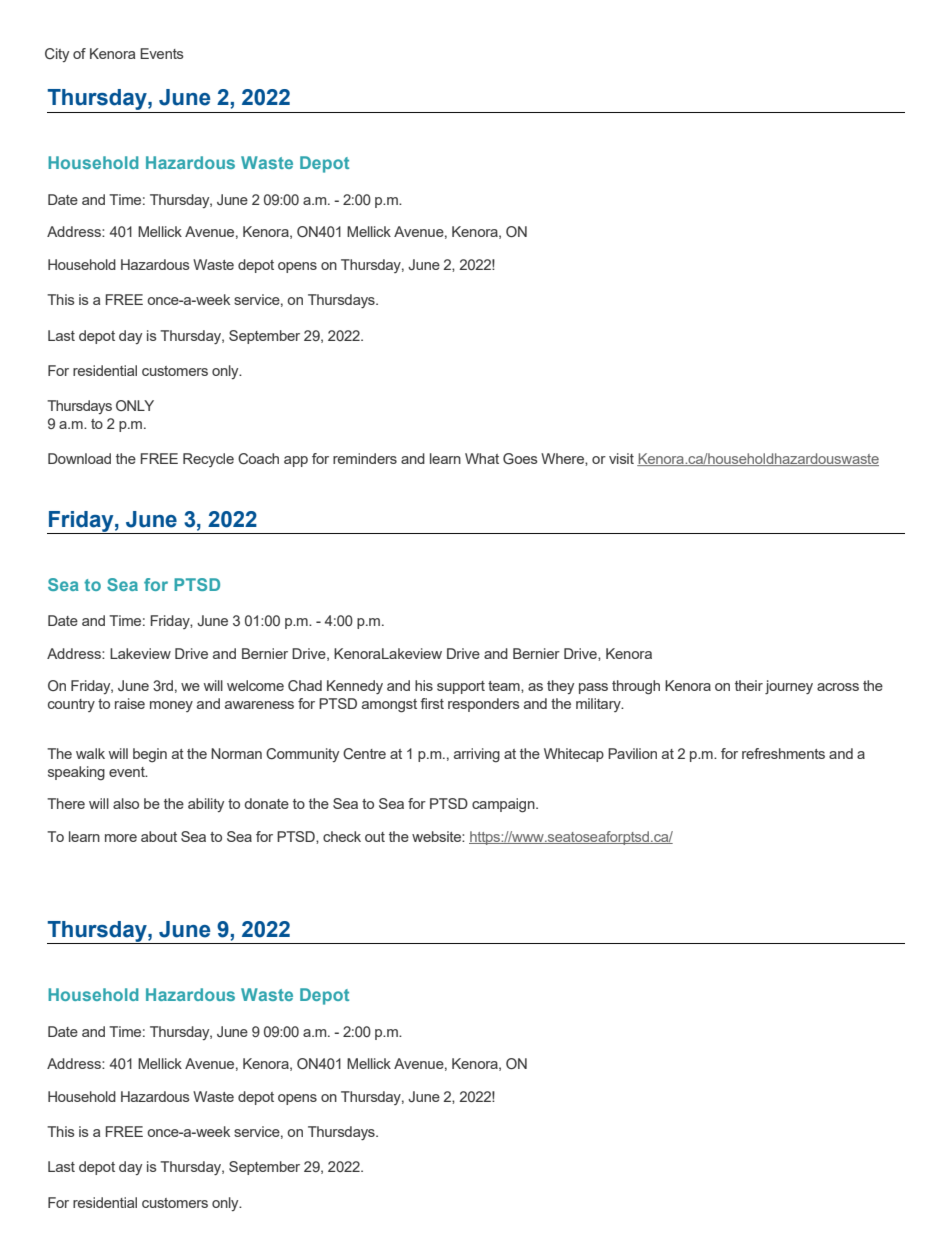  What do you see at coordinates (749, 685) in the page?
I see `their` at bounding box center [749, 685].
